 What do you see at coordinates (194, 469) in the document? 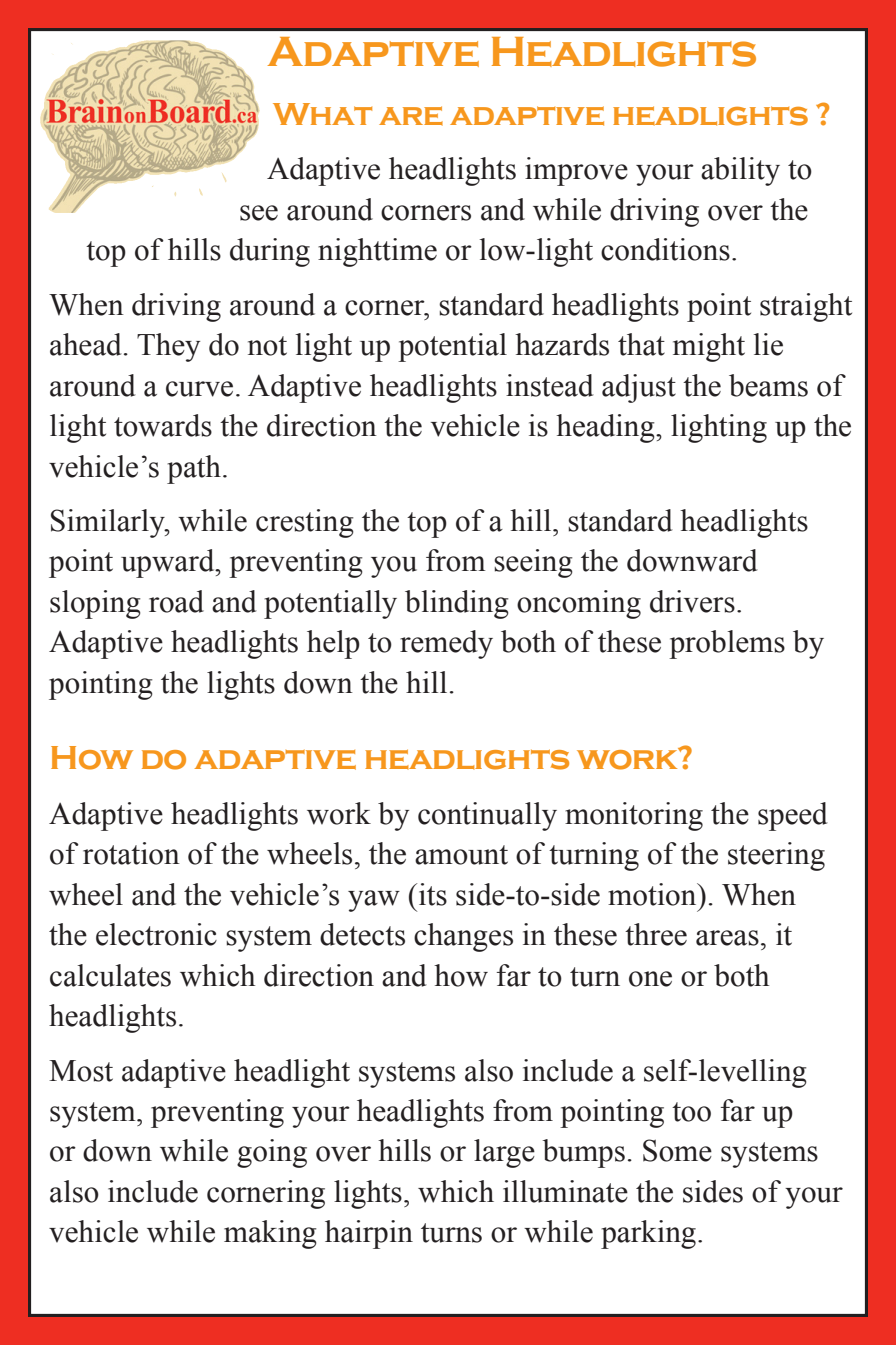
I see `path` at bounding box center [194, 469].
